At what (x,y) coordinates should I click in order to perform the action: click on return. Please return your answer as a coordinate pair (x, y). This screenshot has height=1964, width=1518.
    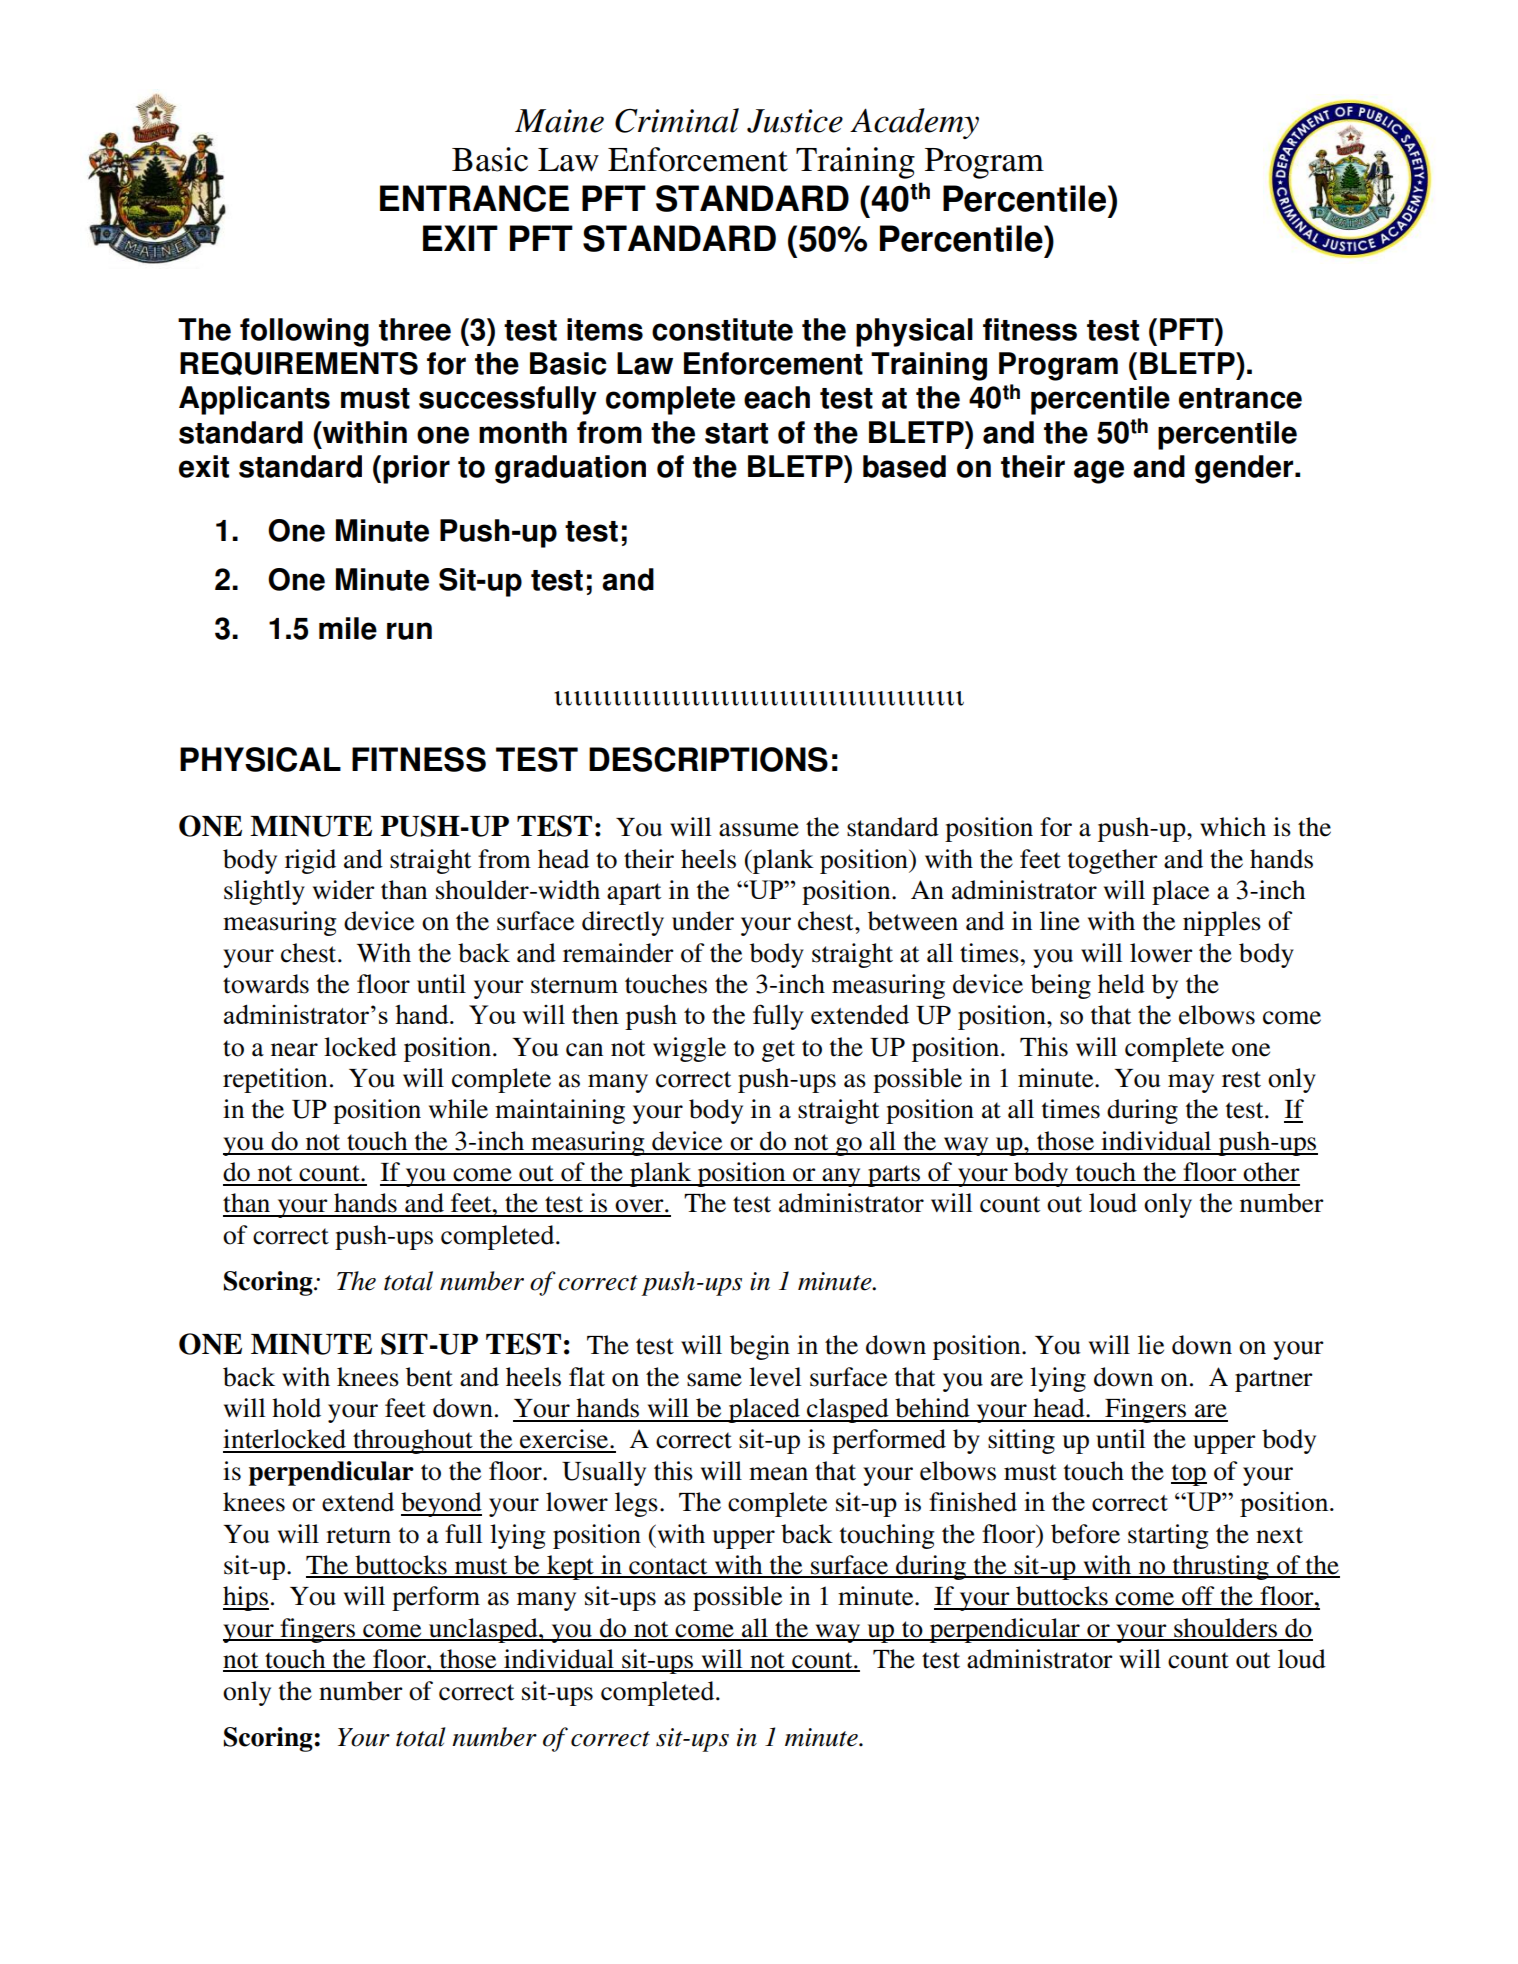
    Looking at the image, I should click on (358, 1535).
